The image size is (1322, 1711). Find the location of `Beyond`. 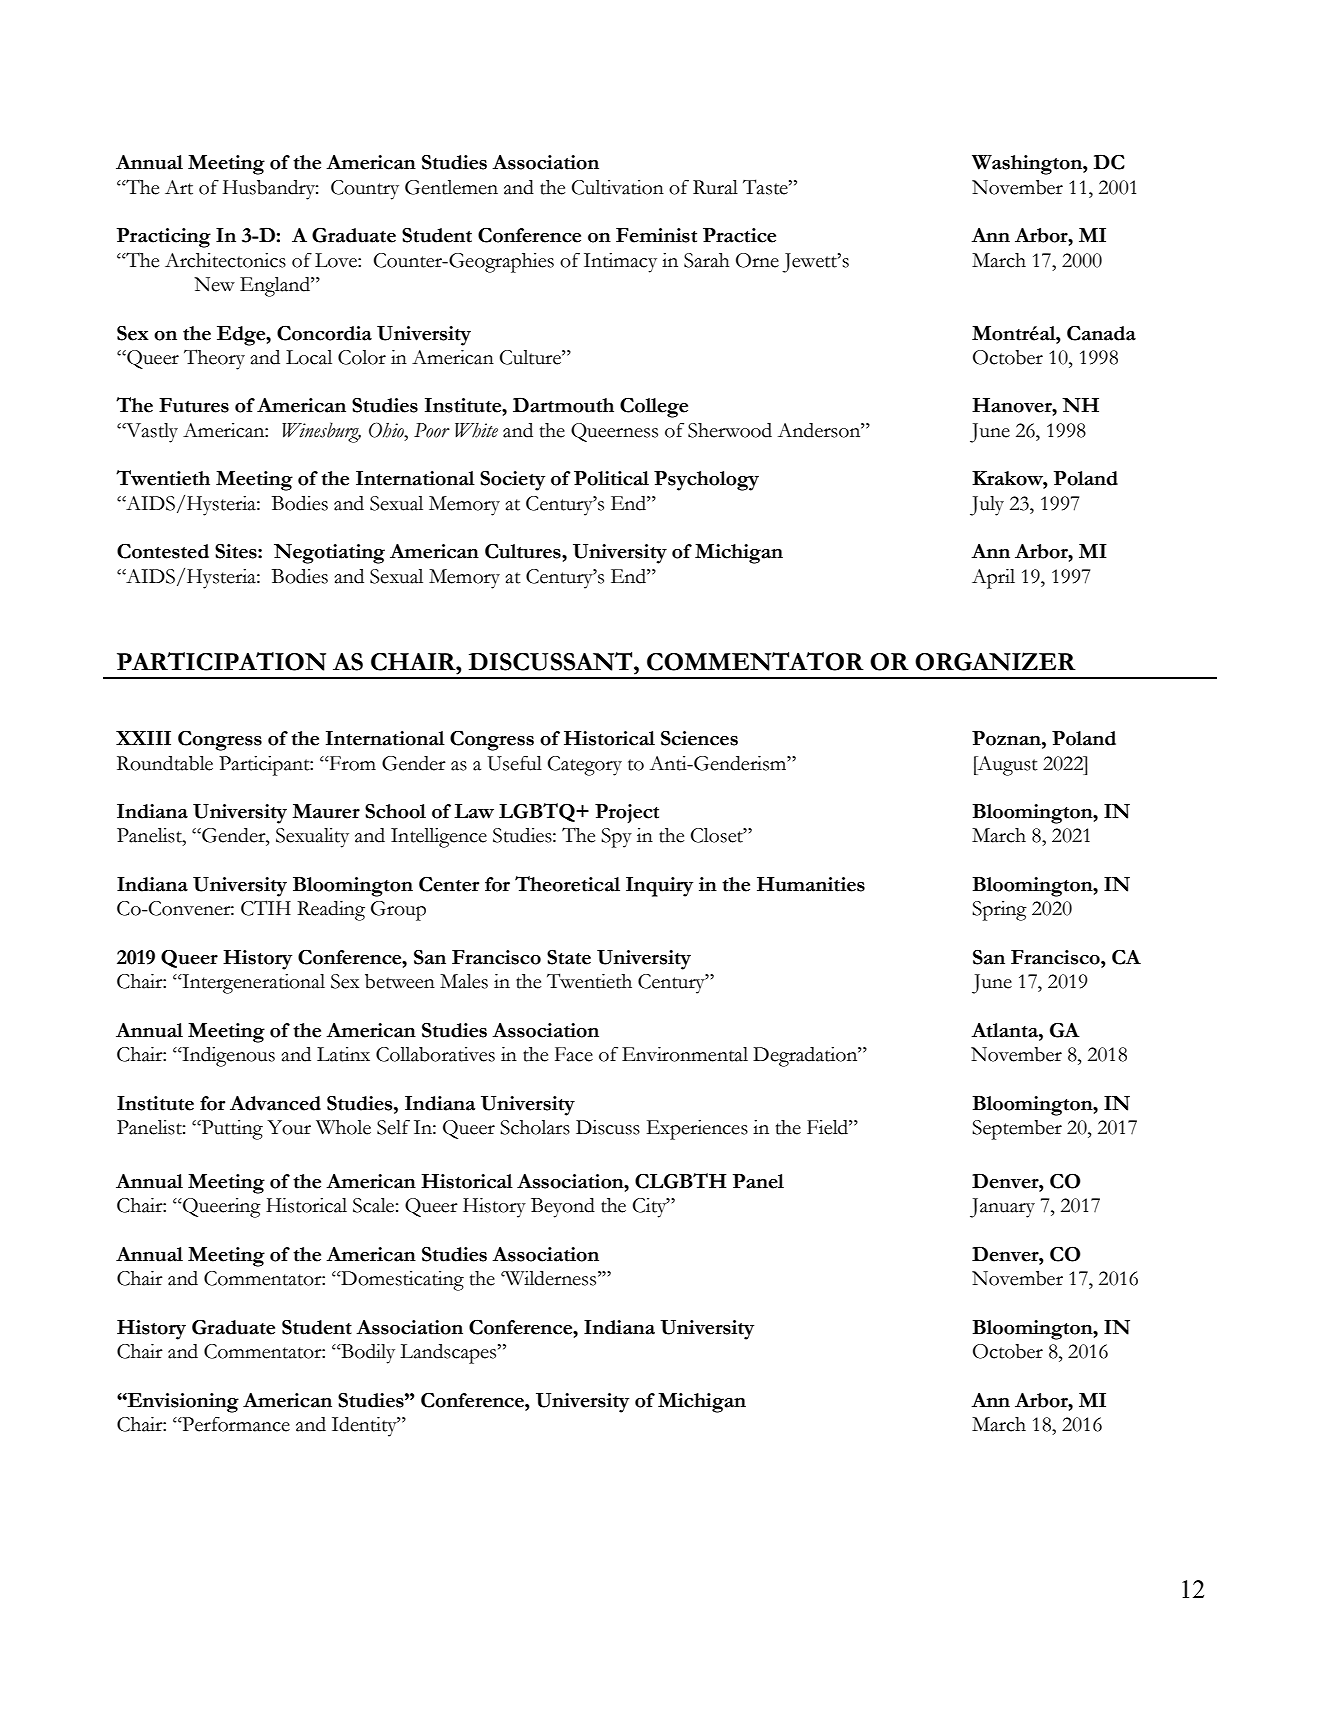

Beyond is located at coordinates (563, 1208).
